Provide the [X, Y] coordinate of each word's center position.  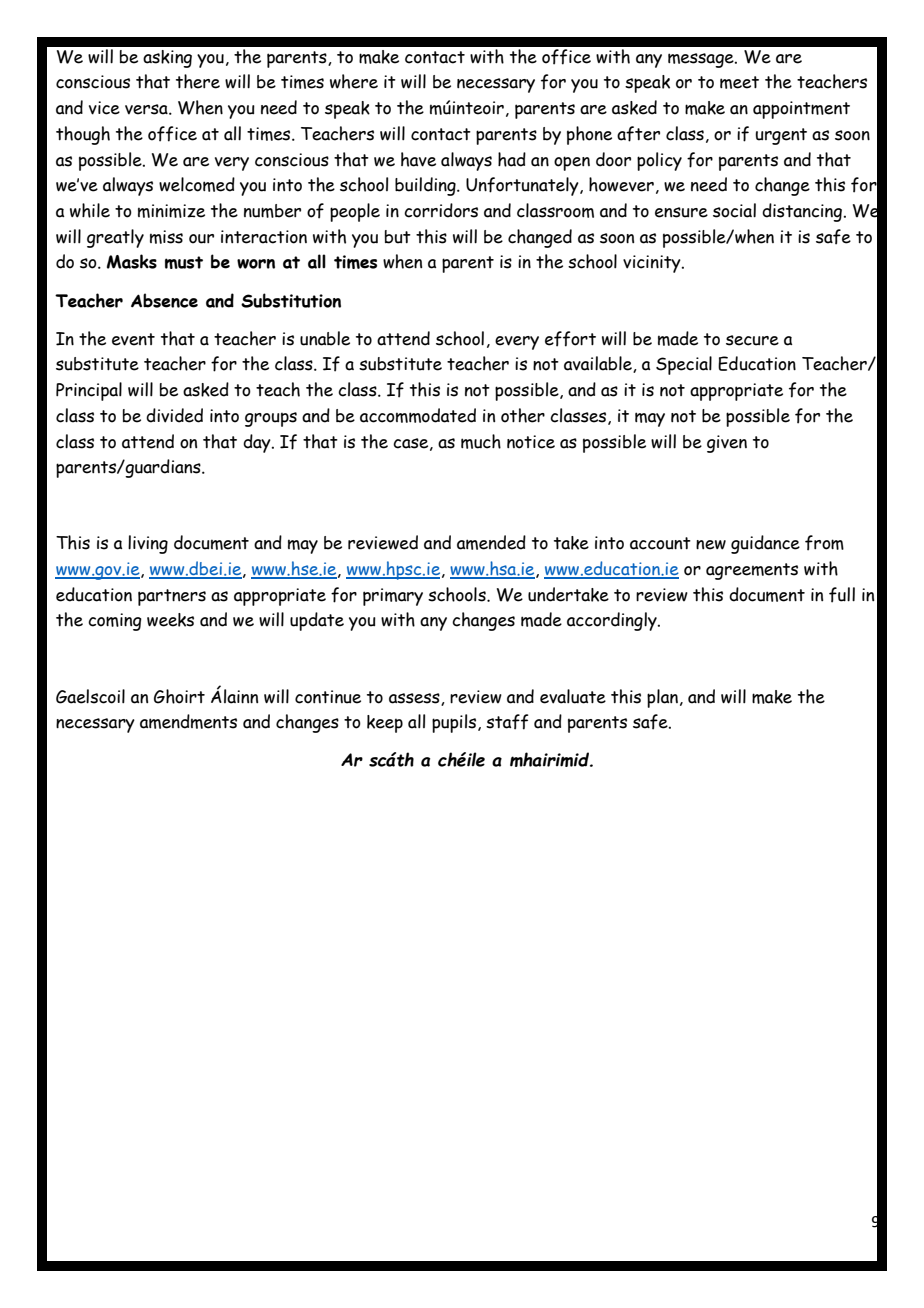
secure [752, 340]
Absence [164, 300]
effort [570, 339]
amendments [188, 721]
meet [739, 82]
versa [147, 109]
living [148, 544]
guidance [765, 544]
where [354, 81]
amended [491, 542]
